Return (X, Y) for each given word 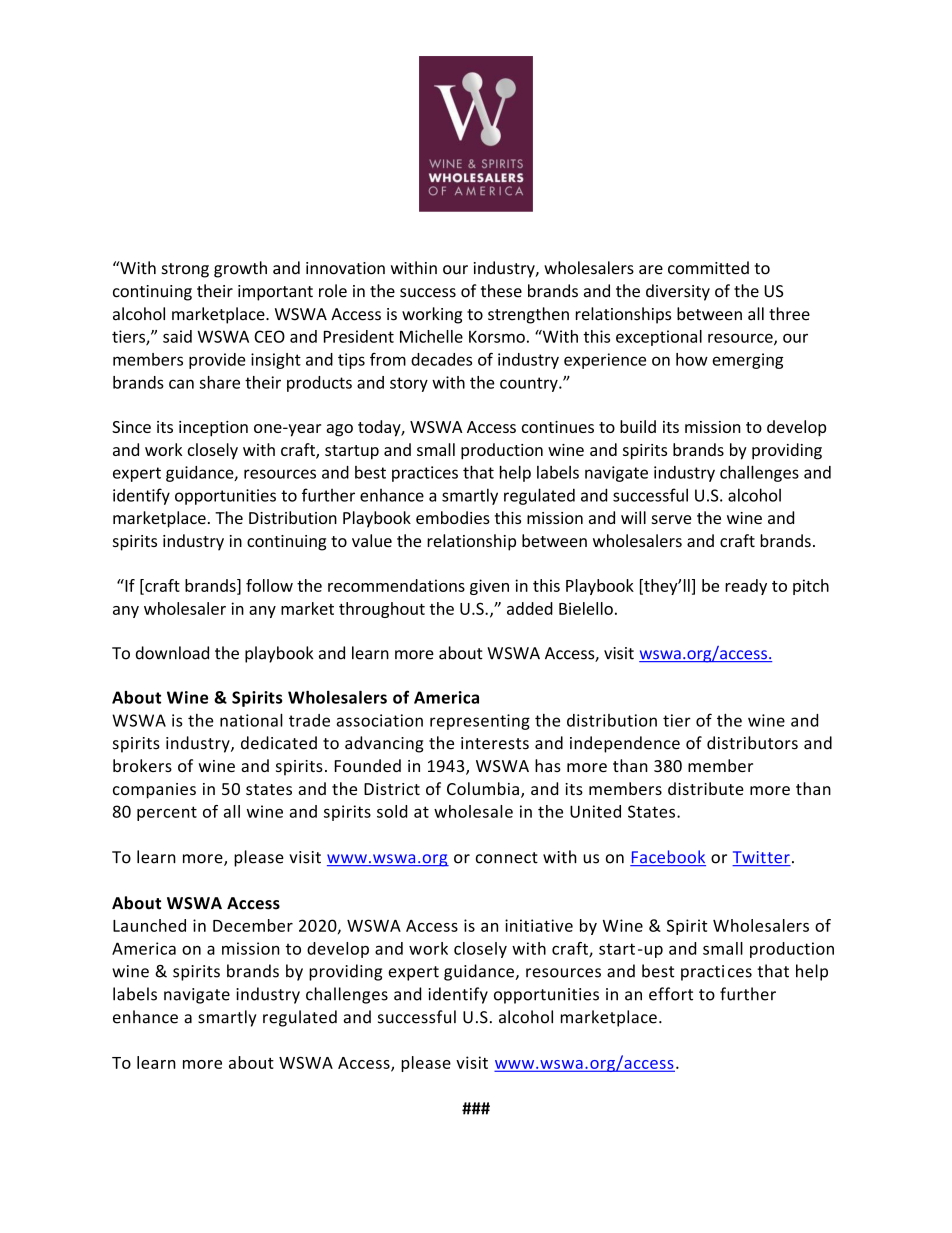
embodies (453, 517)
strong (185, 270)
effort (671, 994)
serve (671, 519)
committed (708, 268)
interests (495, 743)
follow (269, 585)
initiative (539, 925)
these (501, 291)
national (251, 720)
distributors (752, 743)
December (253, 925)
